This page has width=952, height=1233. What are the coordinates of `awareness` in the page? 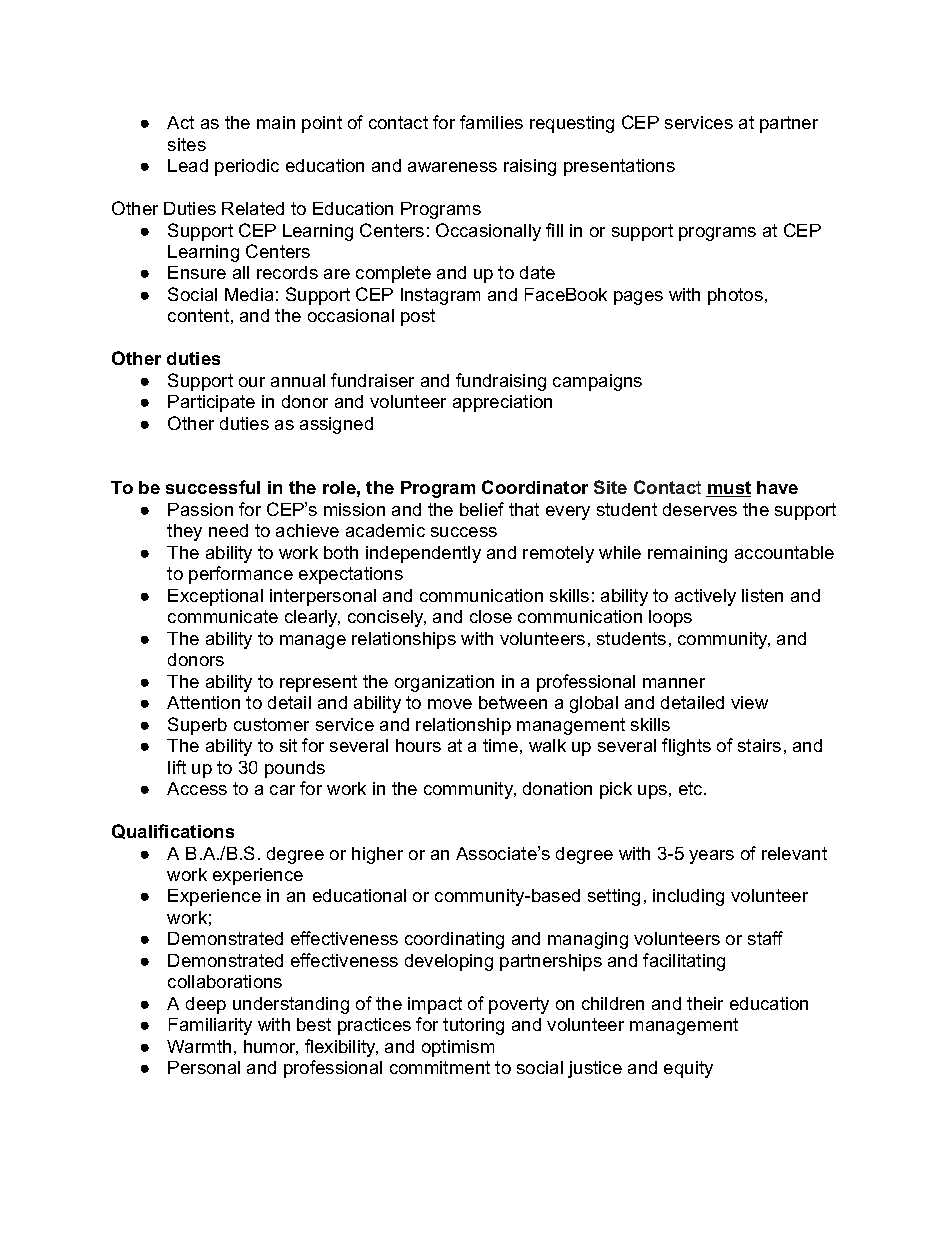 It's located at (452, 167).
